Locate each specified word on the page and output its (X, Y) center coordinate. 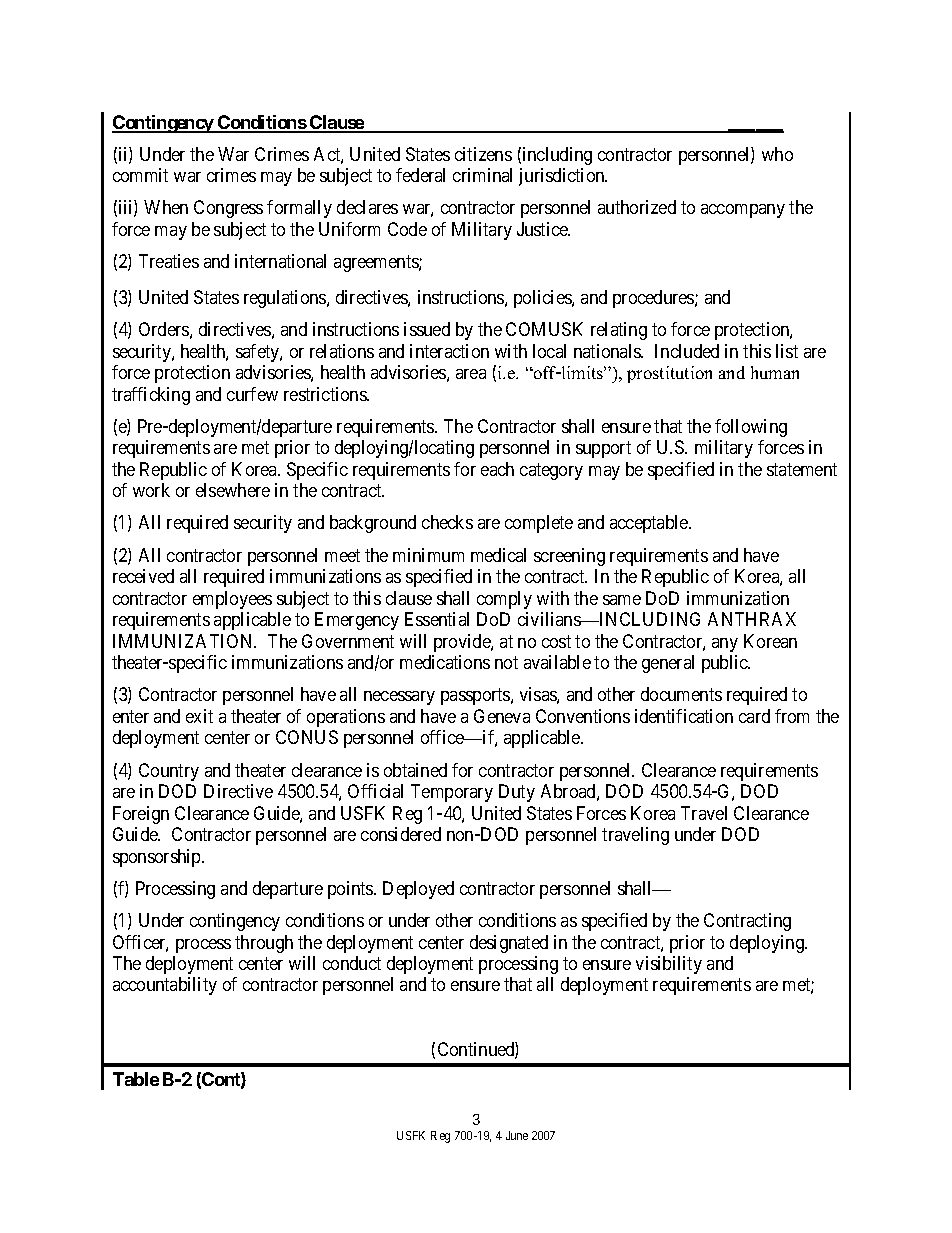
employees (232, 600)
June (517, 1135)
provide (463, 643)
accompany (743, 211)
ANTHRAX (752, 619)
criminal (482, 175)
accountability (165, 986)
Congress (228, 209)
